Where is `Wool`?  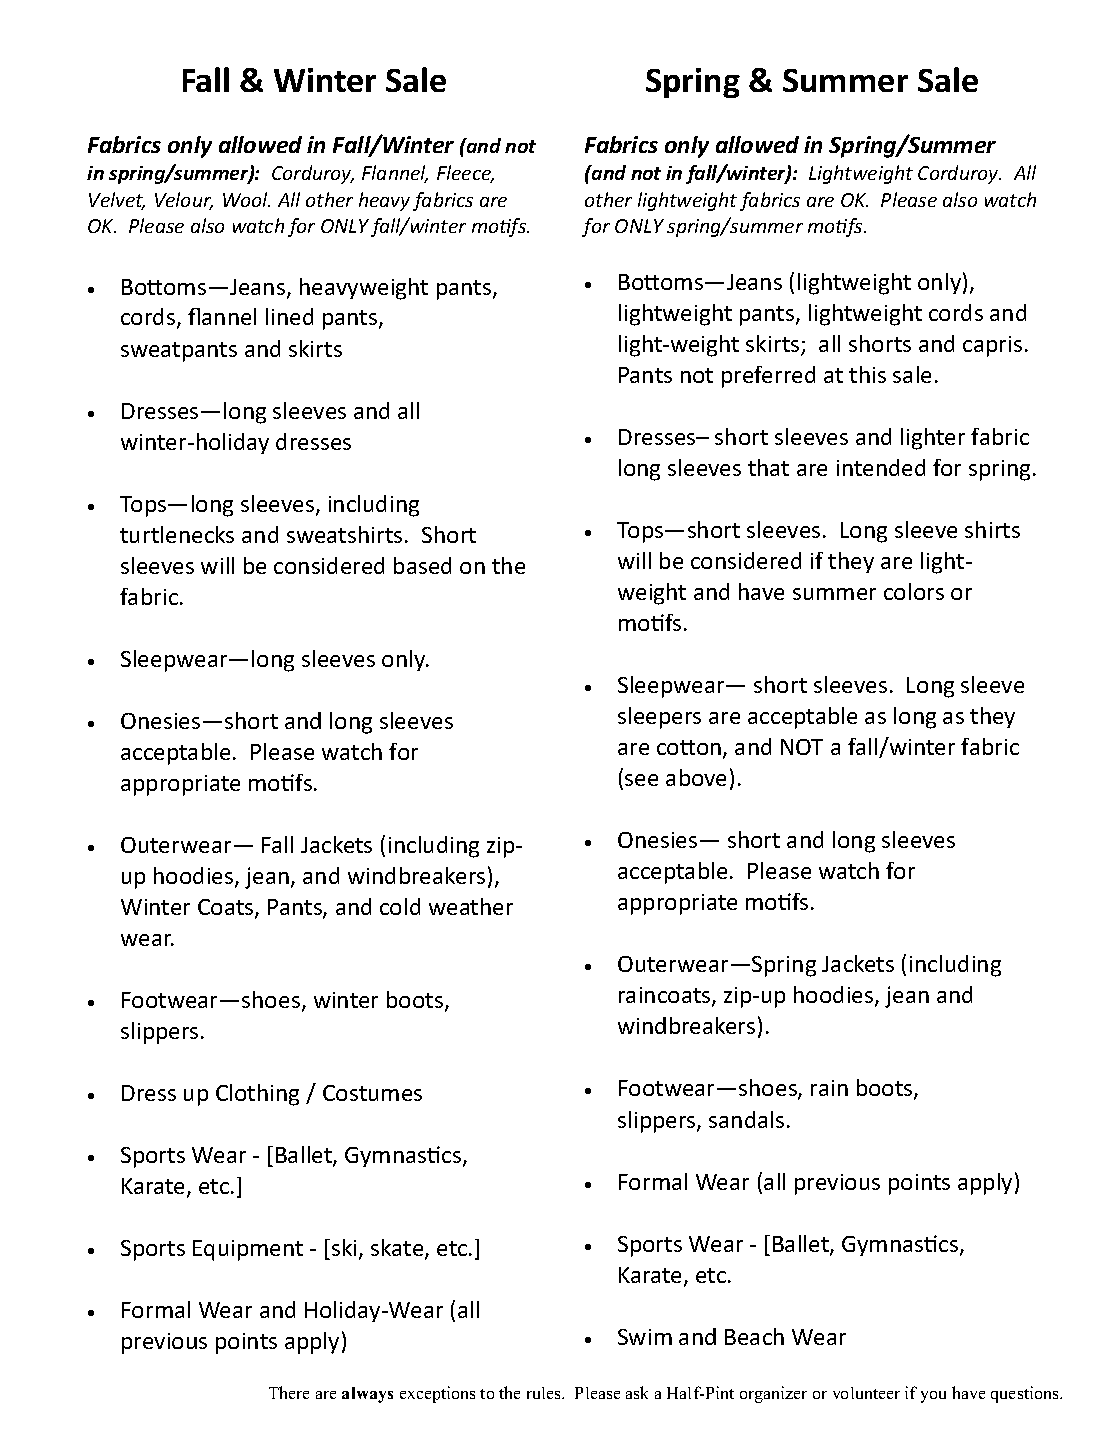
Wool is located at coordinates (246, 199).
